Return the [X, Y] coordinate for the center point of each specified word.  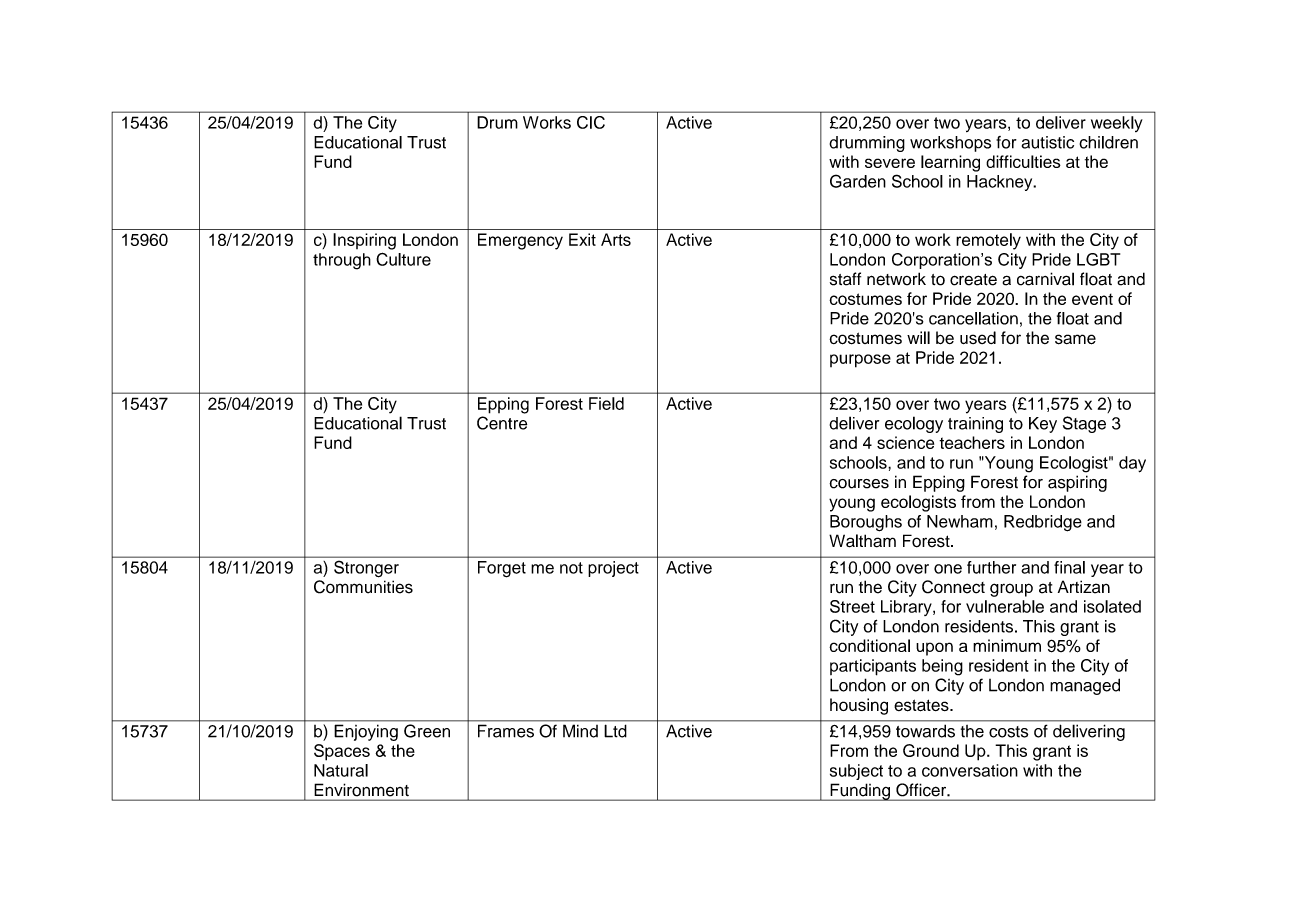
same [1075, 339]
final [1069, 567]
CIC [591, 122]
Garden [858, 181]
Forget [502, 569]
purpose [860, 361]
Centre [502, 423]
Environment [362, 790]
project [613, 569]
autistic [1048, 142]
